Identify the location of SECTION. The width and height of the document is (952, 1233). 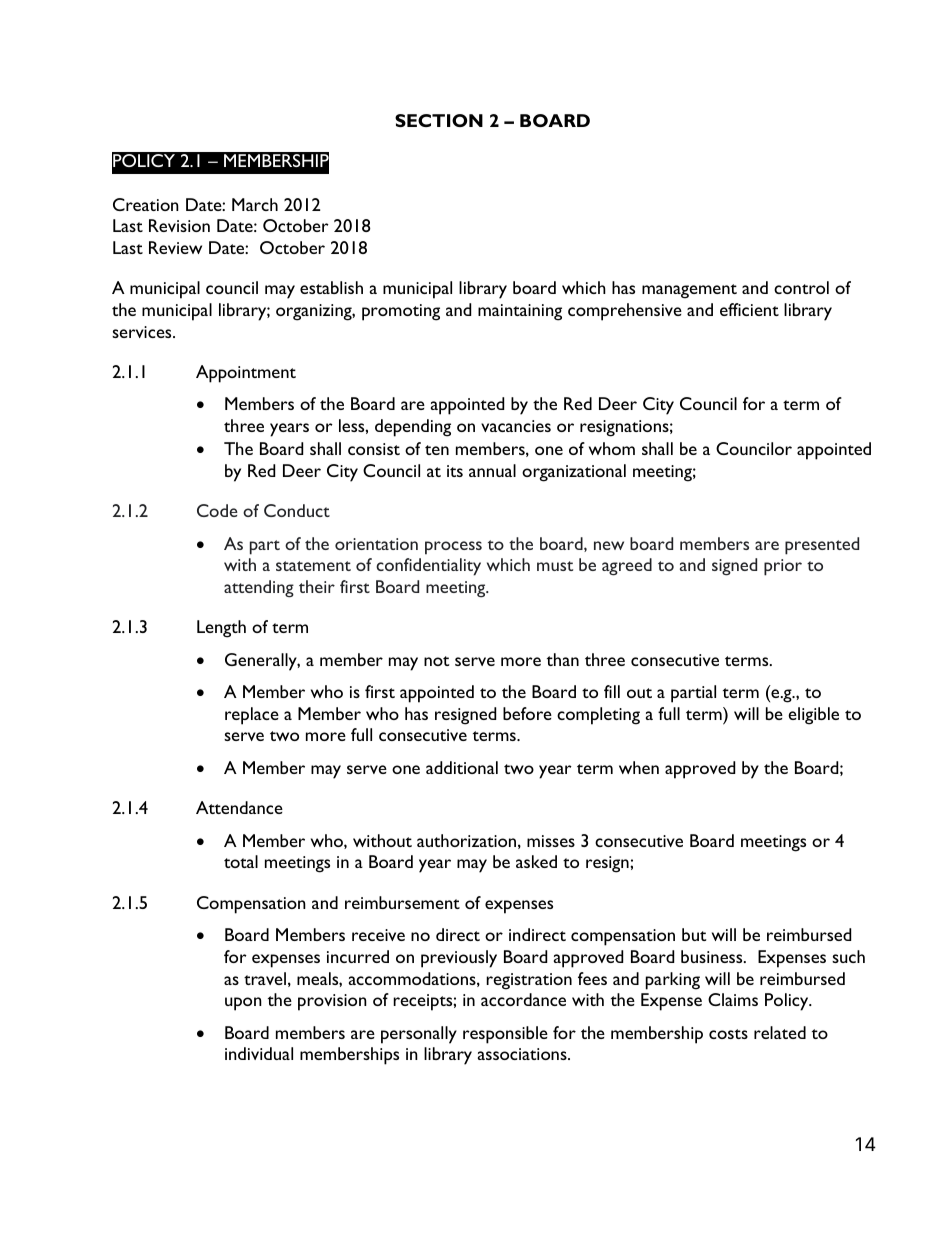
(439, 120).
